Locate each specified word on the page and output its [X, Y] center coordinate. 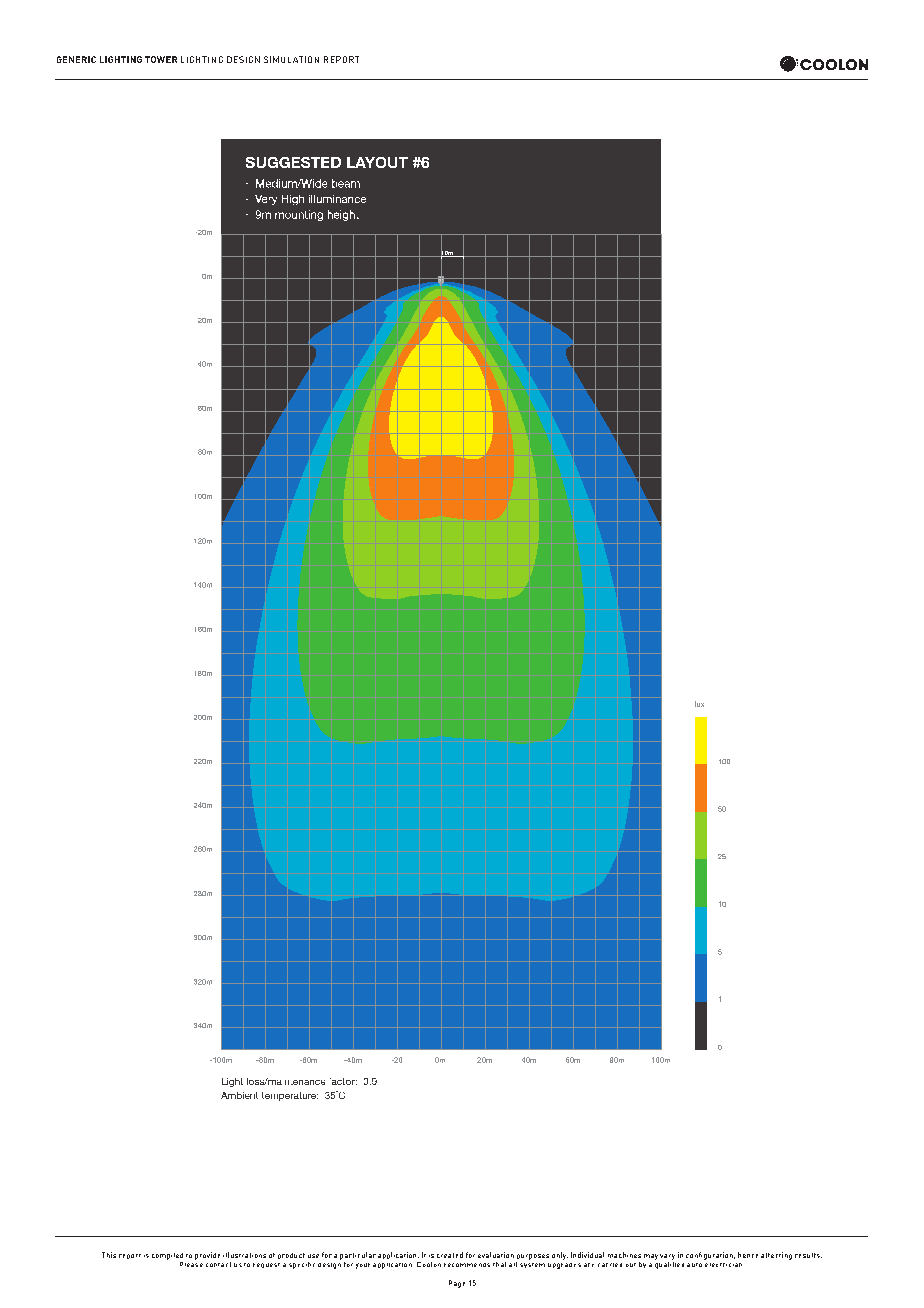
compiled [167, 1256]
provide [207, 1256]
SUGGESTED [293, 162]
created [450, 1255]
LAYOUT [377, 162]
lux [699, 704]
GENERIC [76, 59]
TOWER [161, 59]
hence [748, 1255]
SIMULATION [291, 59]
